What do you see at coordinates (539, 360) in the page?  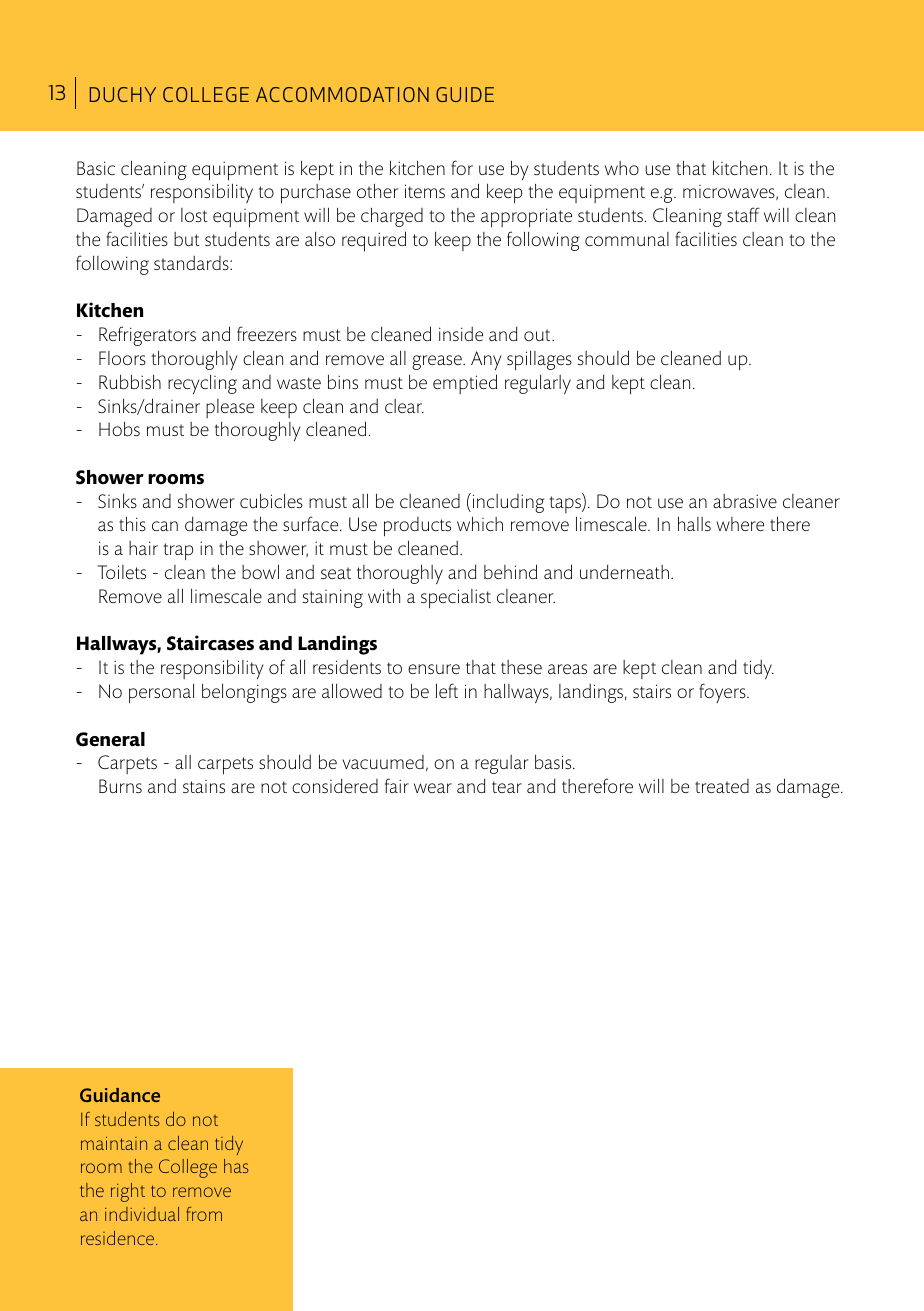 I see `spillages` at bounding box center [539, 360].
